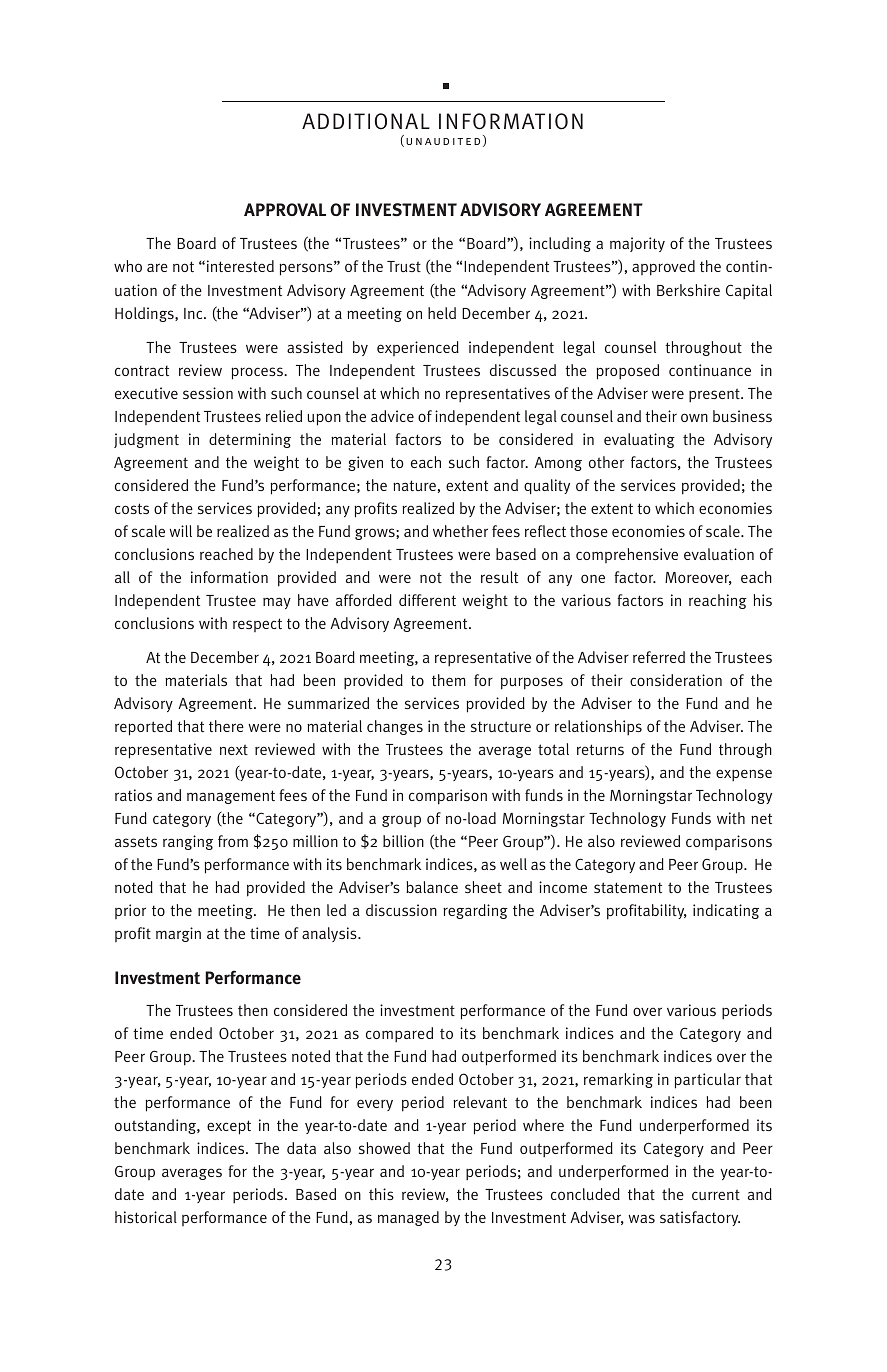 This document has width=887, height=1372. What do you see at coordinates (180, 531) in the document?
I see `will` at bounding box center [180, 531].
